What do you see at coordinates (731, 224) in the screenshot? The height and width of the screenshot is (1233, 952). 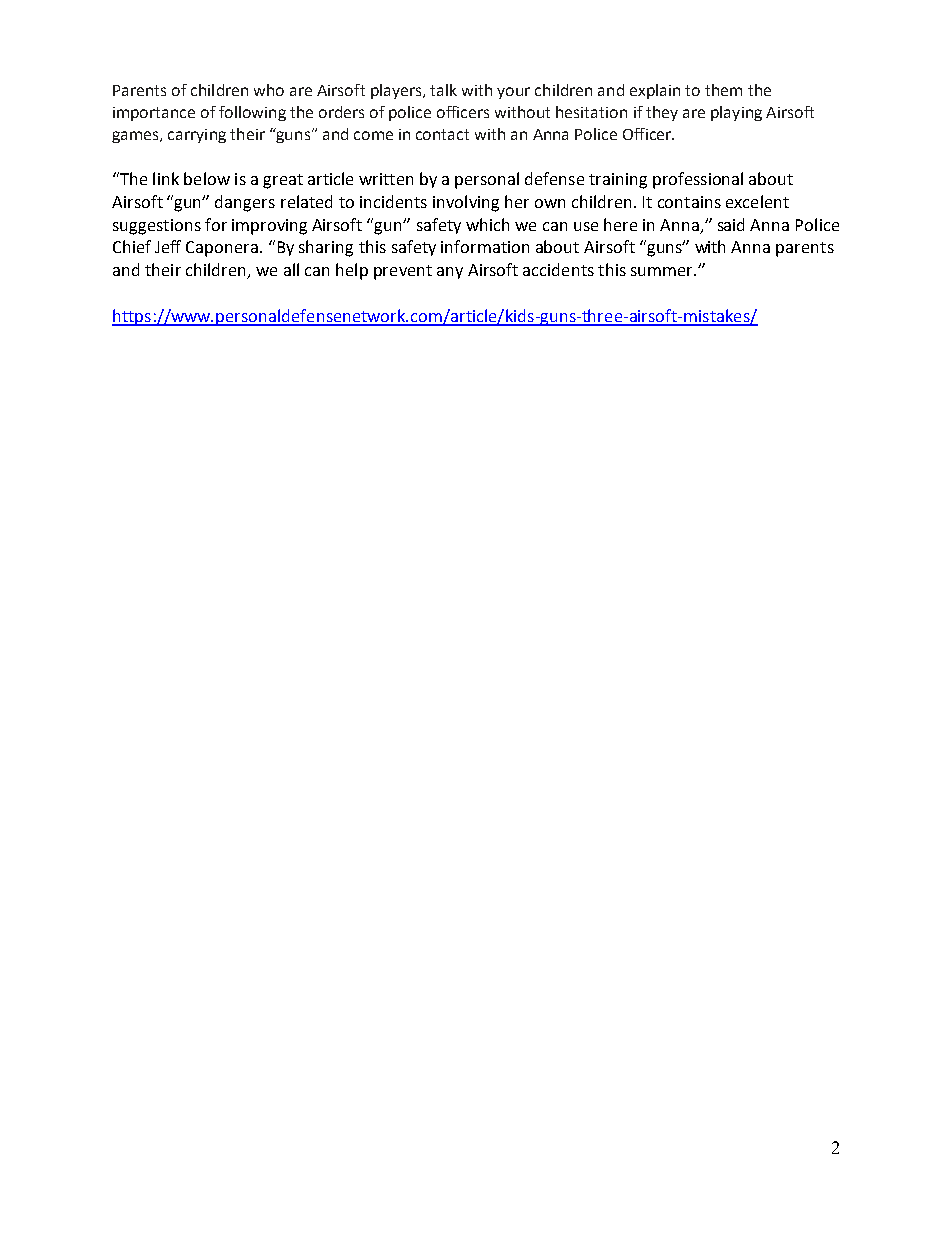 I see `said` at bounding box center [731, 224].
